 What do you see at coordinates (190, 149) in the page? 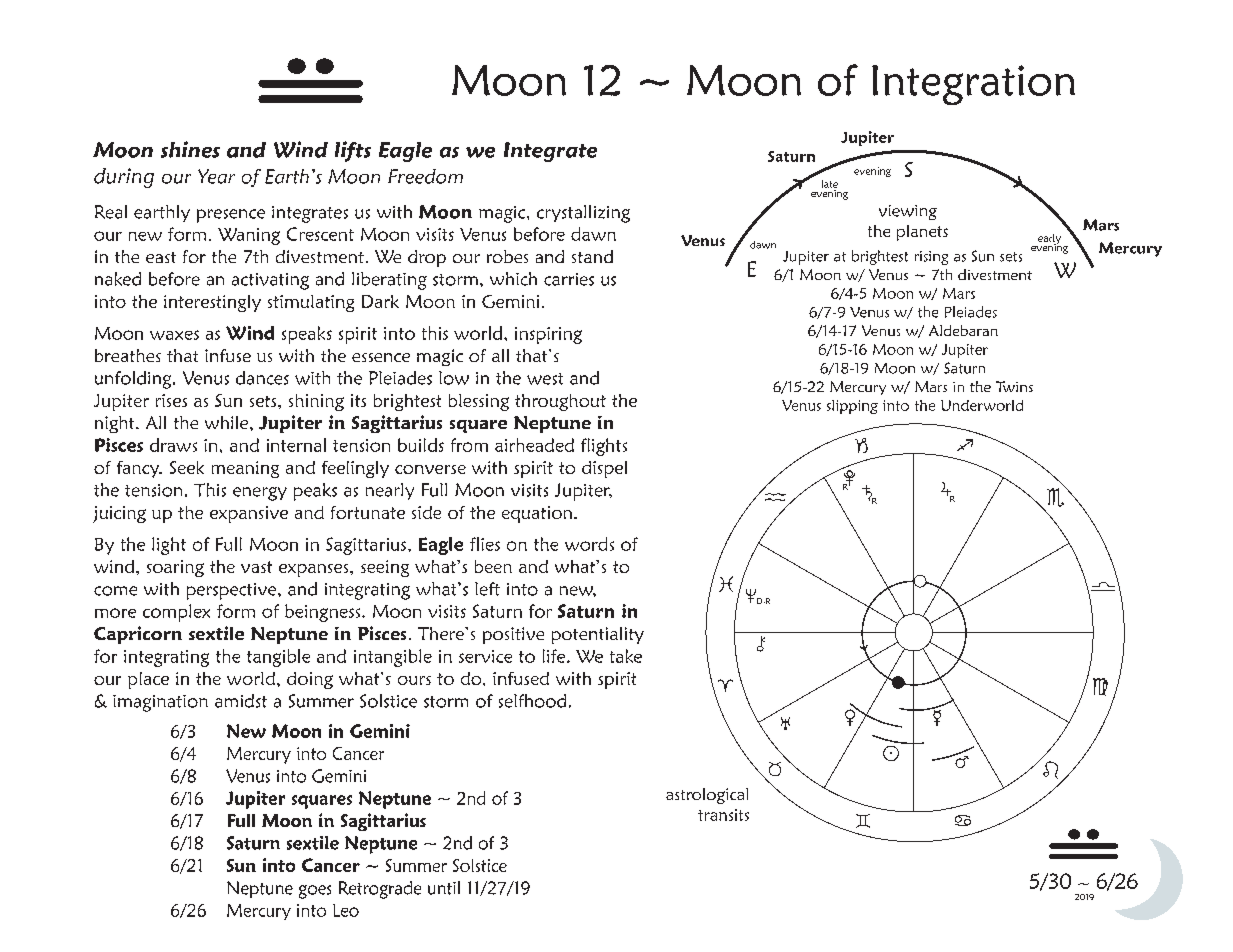
I see `shines` at bounding box center [190, 149].
